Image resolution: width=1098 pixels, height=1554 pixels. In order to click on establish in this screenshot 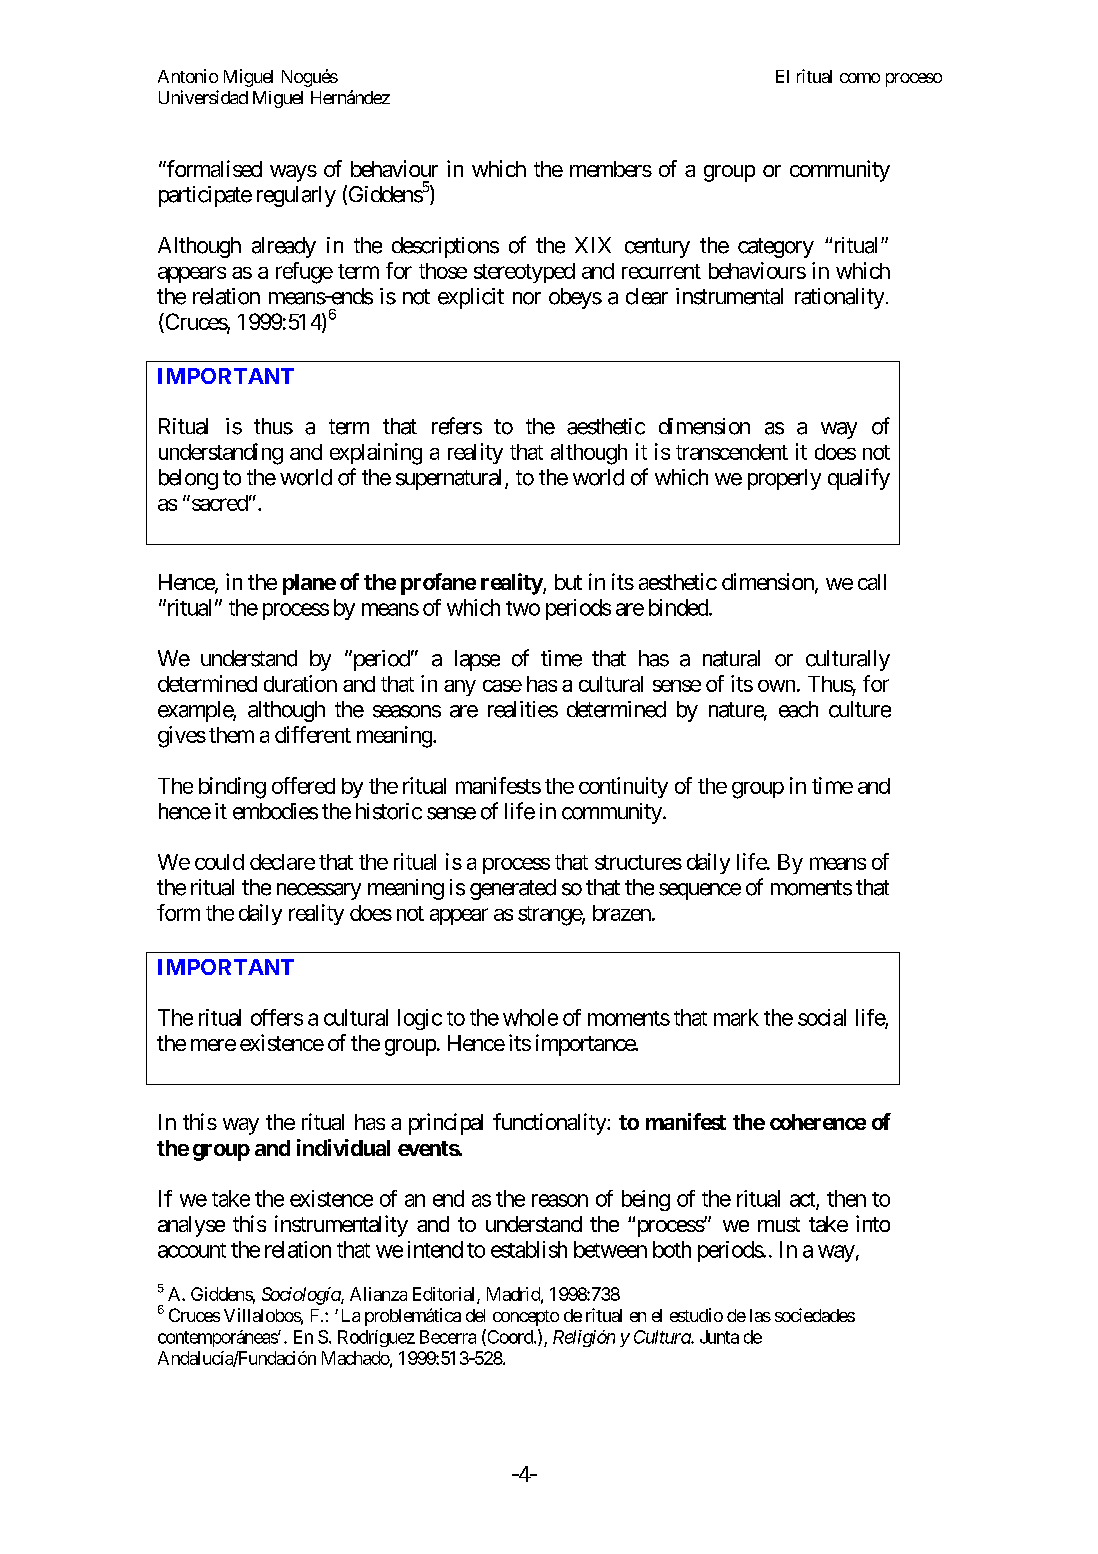, I will do `click(529, 1249)`.
